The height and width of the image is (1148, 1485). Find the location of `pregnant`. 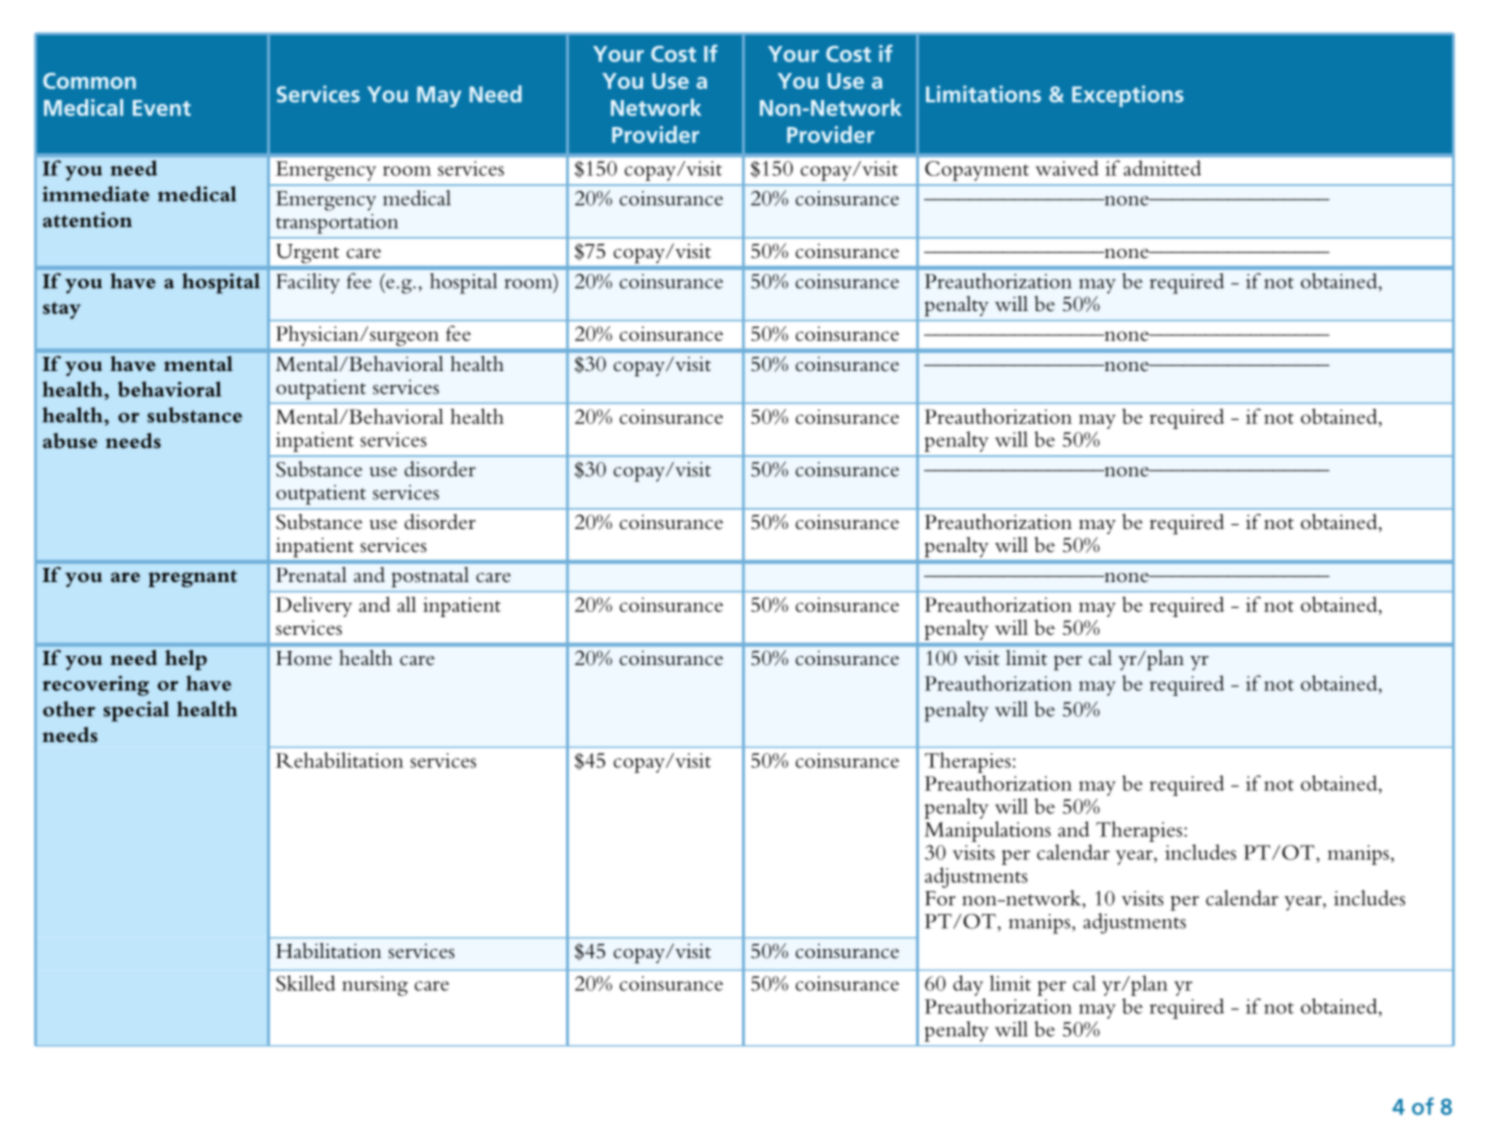

pregnant is located at coordinates (192, 578).
